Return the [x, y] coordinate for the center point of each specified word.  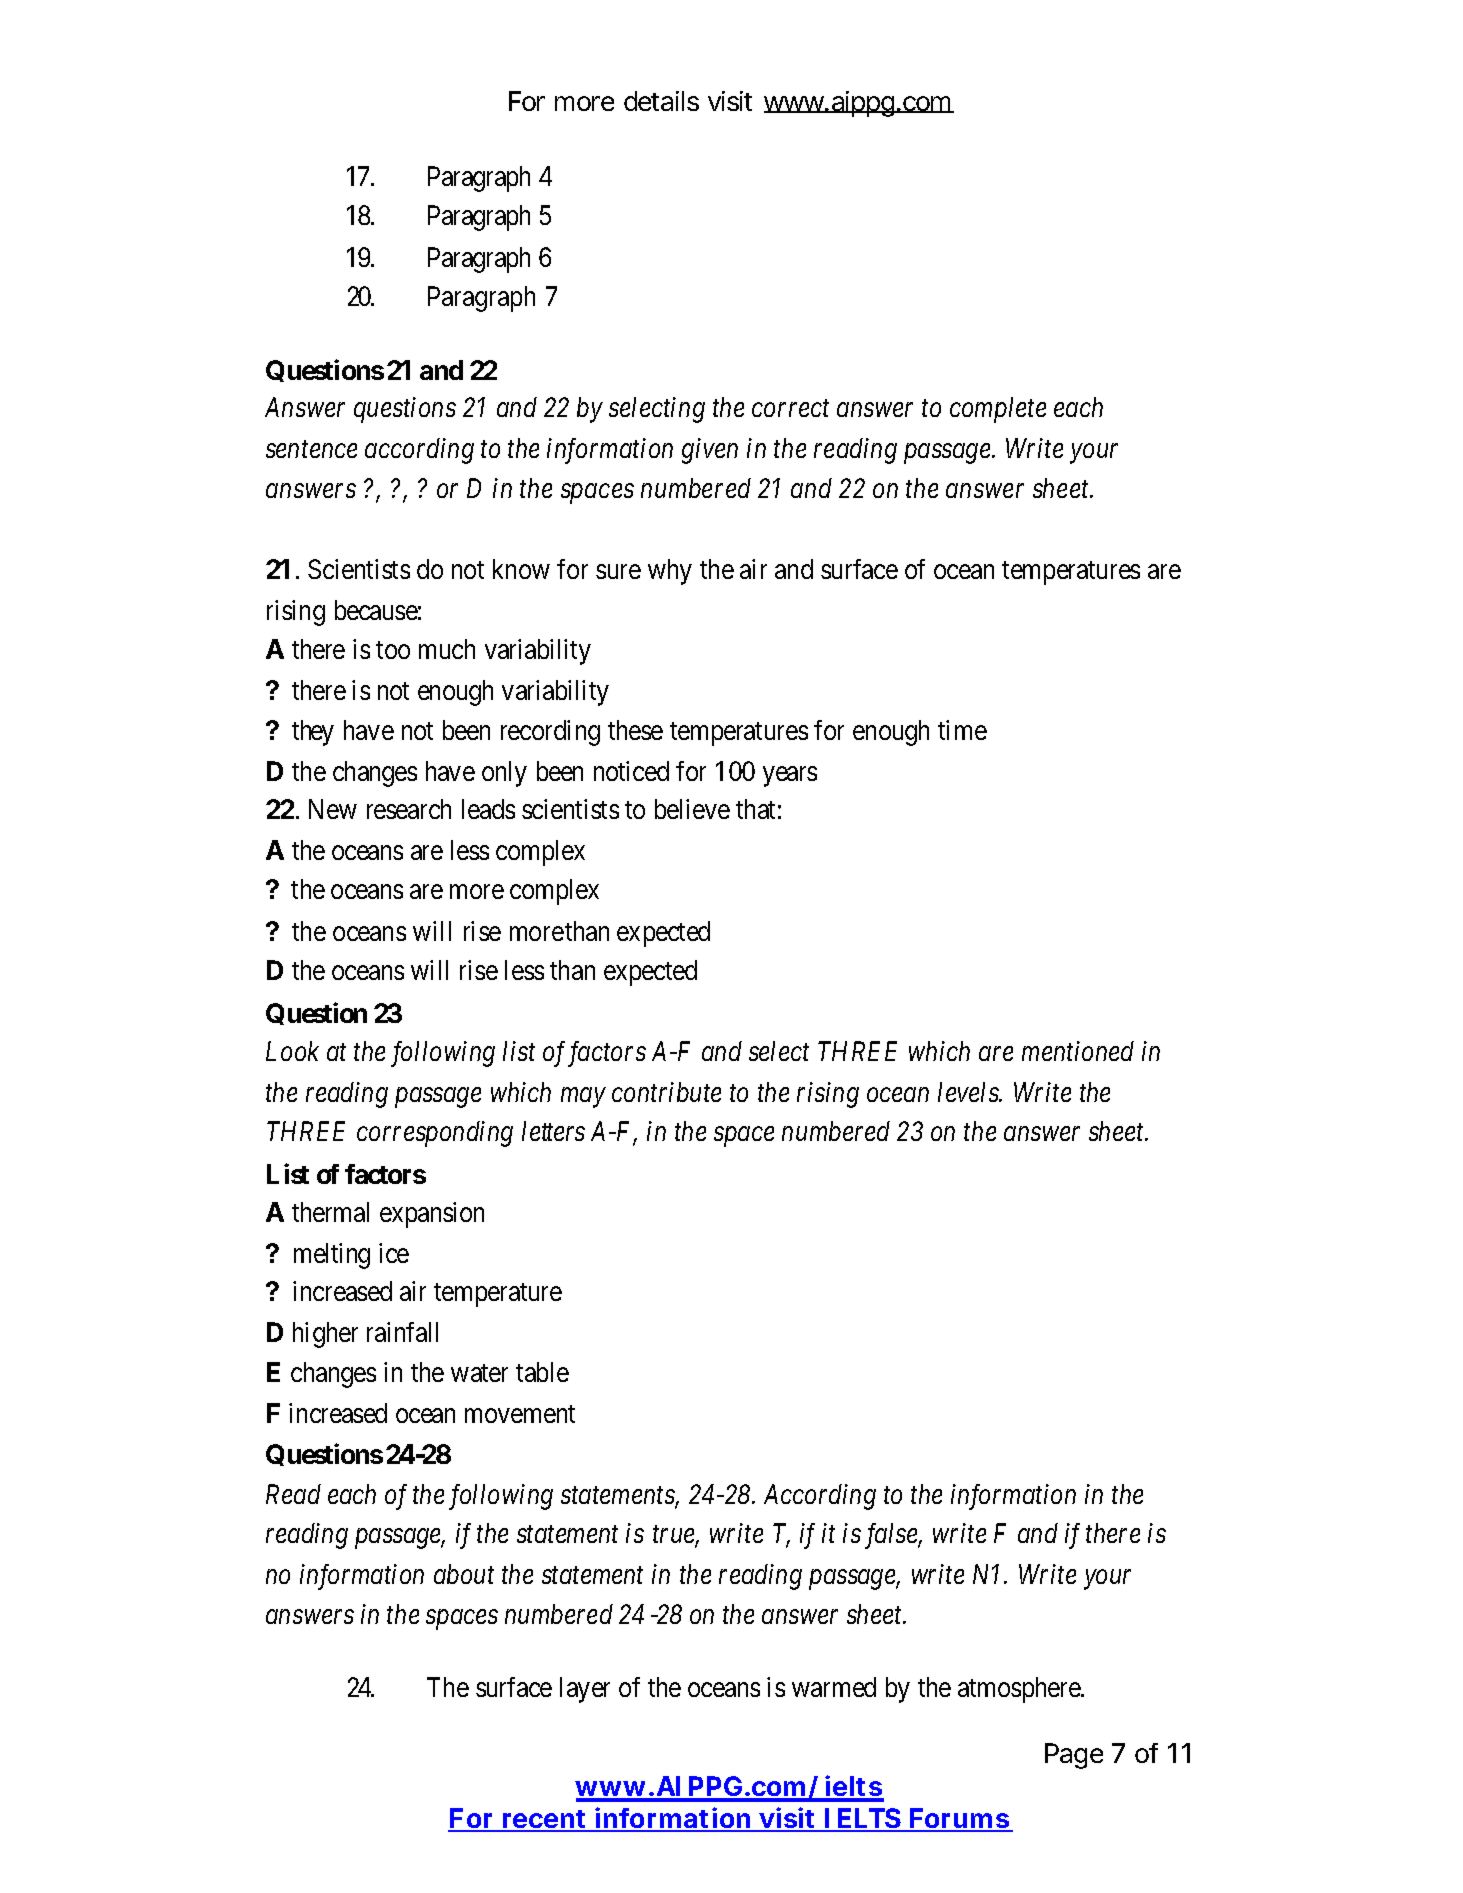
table [542, 1372]
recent [545, 1820]
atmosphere [1020, 1690]
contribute [666, 1092]
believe [692, 809]
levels [969, 1092]
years [790, 777]
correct [790, 409]
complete [998, 410]
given [710, 451]
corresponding [435, 1134]
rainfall [402, 1332]
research [409, 809]
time [962, 730]
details [661, 101]
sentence [311, 450]
